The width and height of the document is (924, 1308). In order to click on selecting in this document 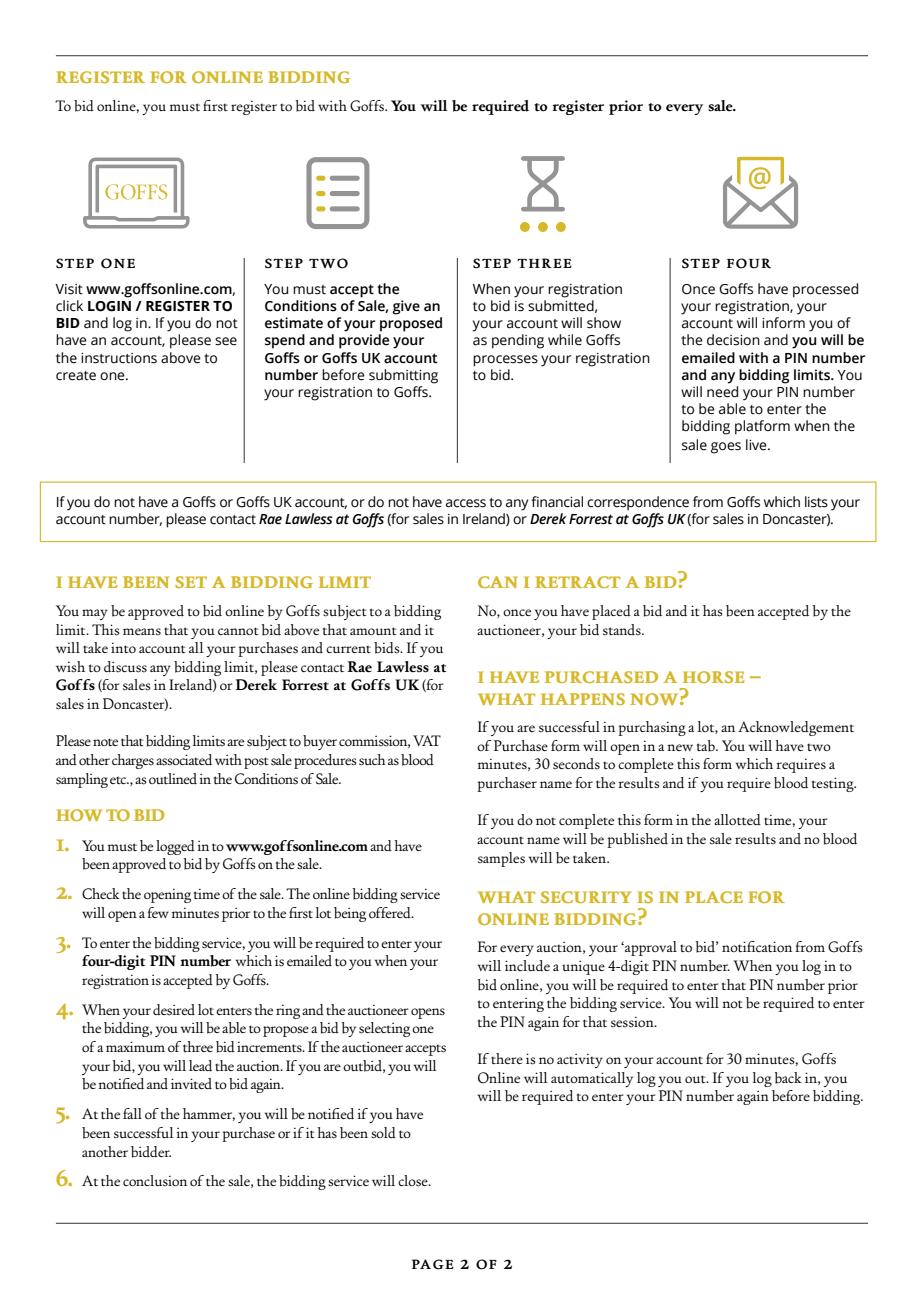, I will do `click(384, 1029)`.
